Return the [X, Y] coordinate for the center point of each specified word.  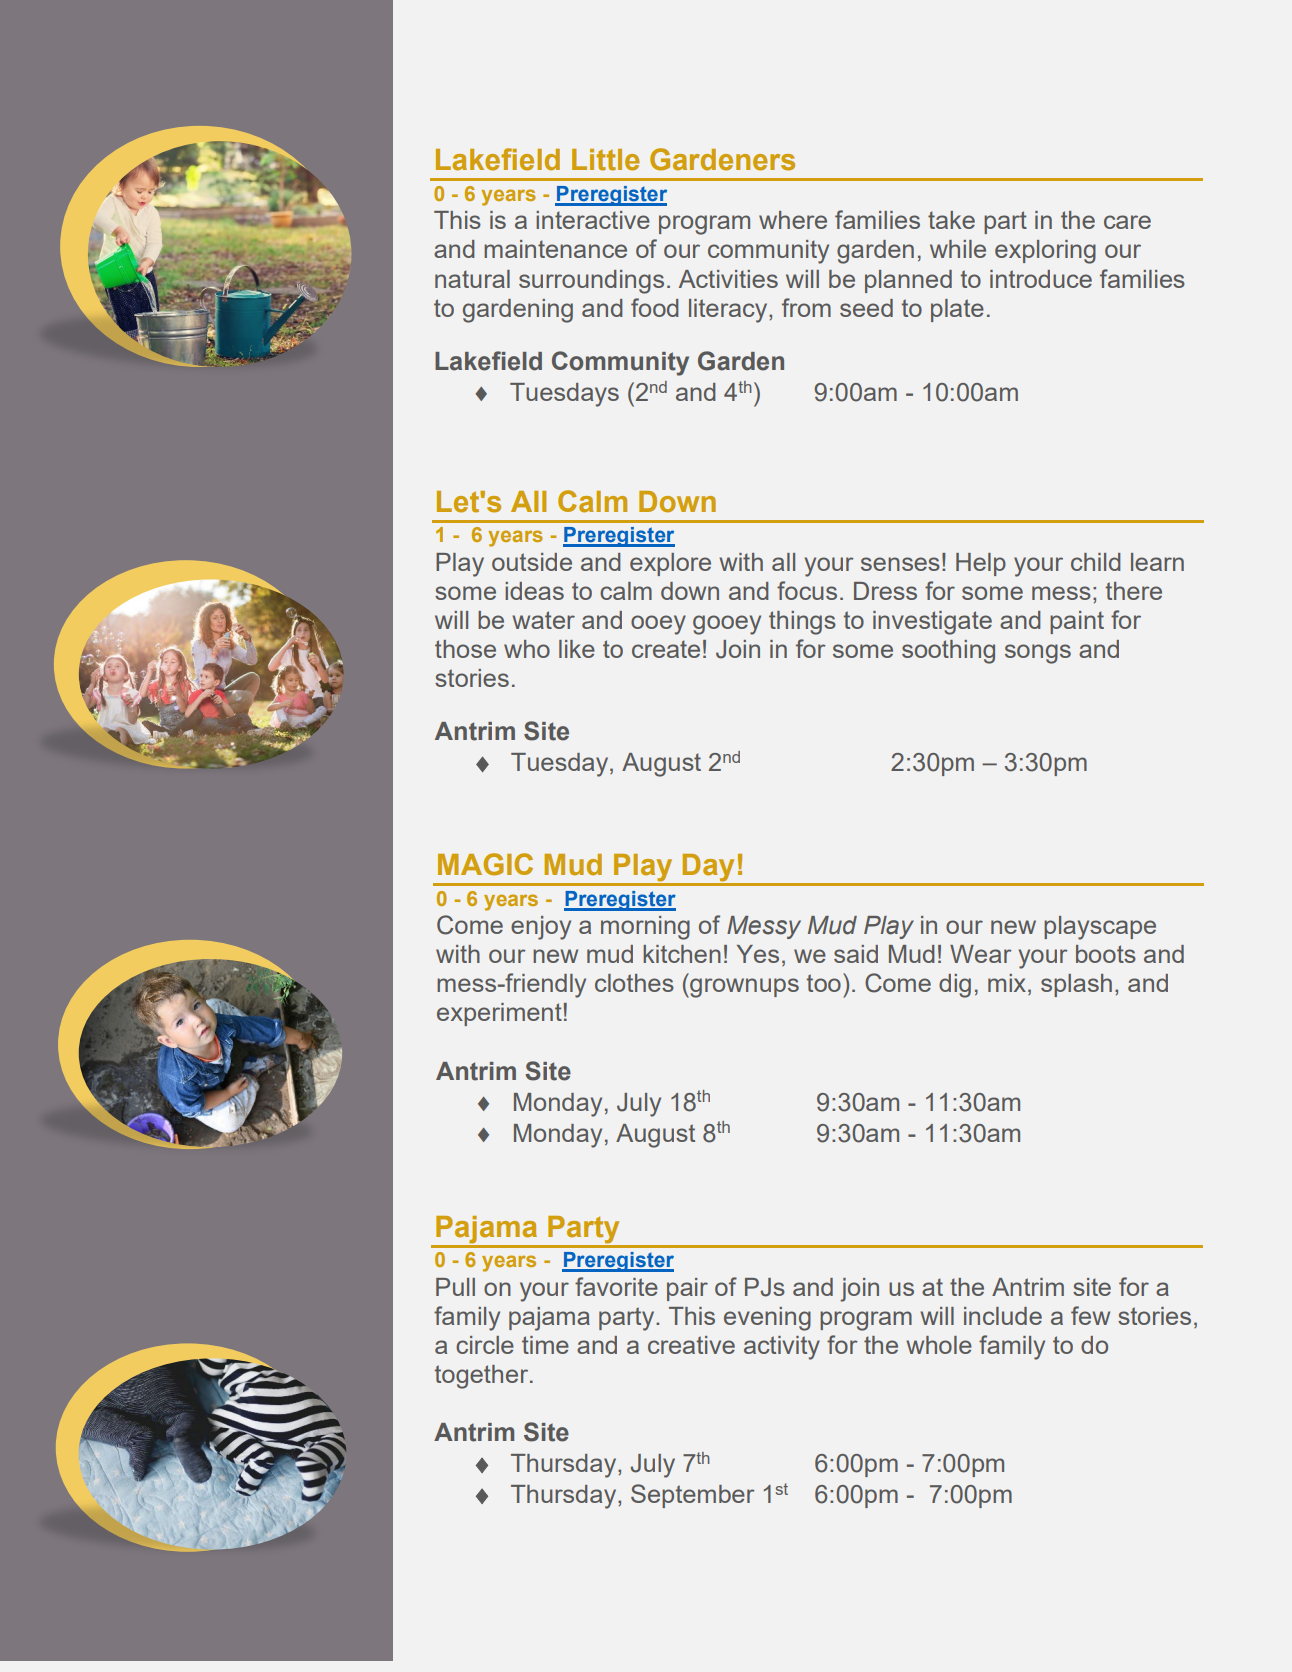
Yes [758, 954]
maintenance [555, 249]
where [793, 220]
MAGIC [485, 864]
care [1127, 222]
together [483, 1377]
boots [1106, 954]
